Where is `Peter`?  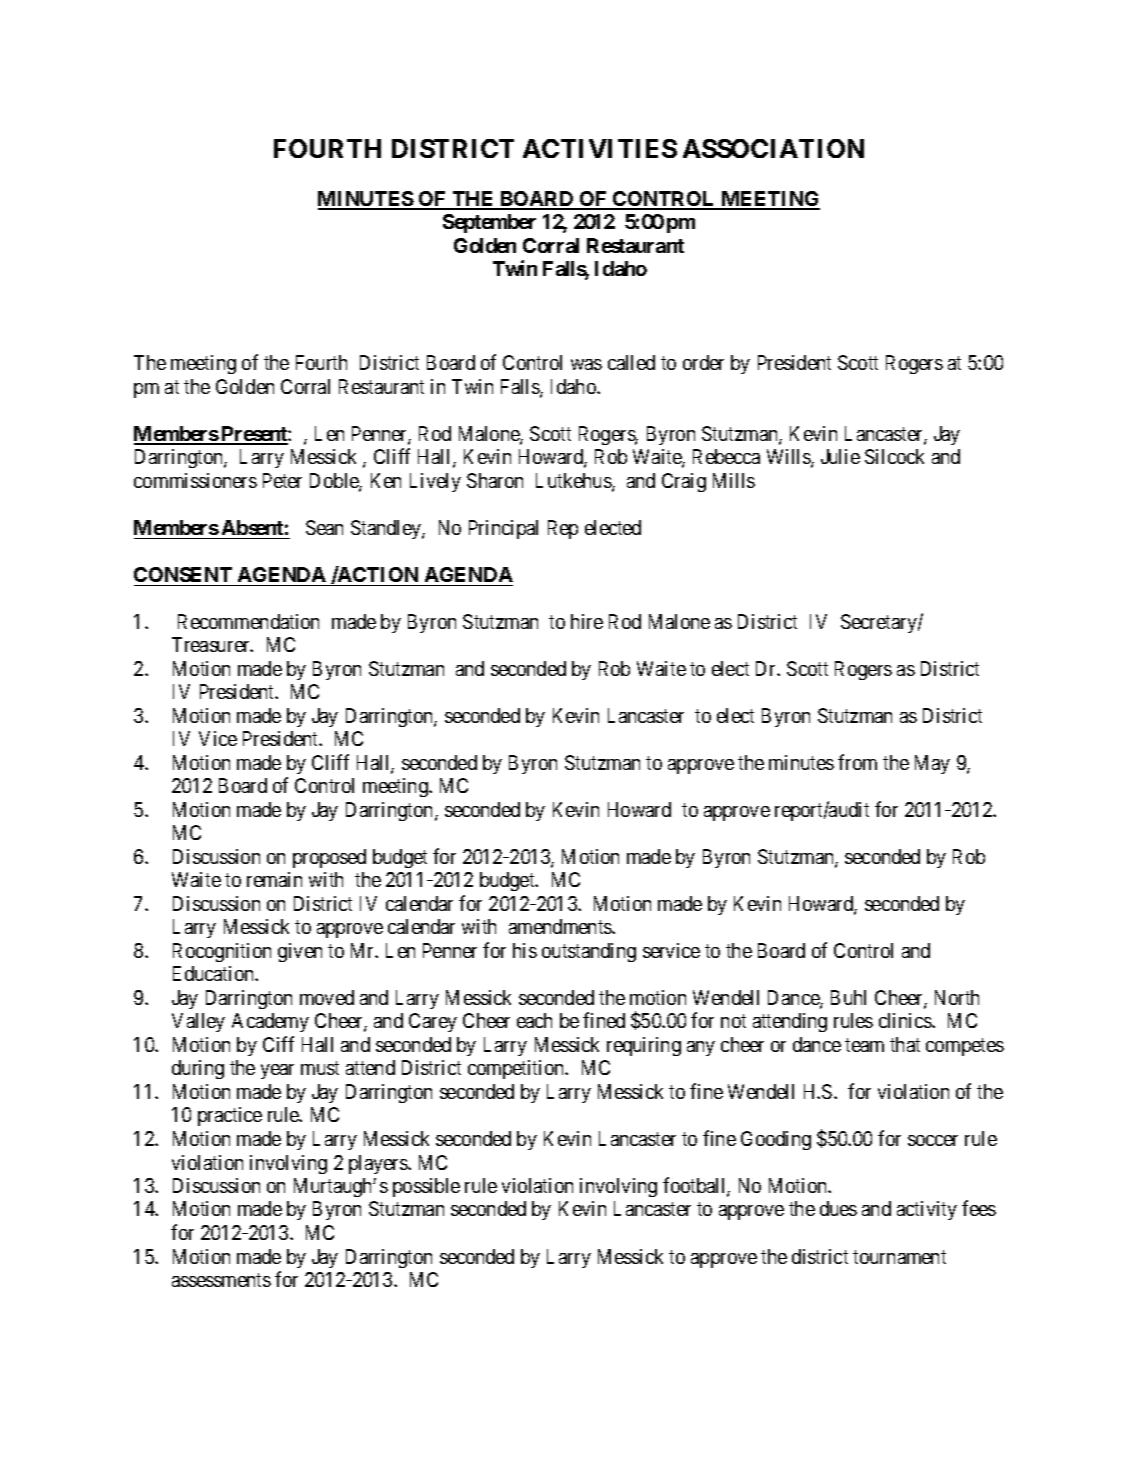
Peter is located at coordinates (282, 480).
